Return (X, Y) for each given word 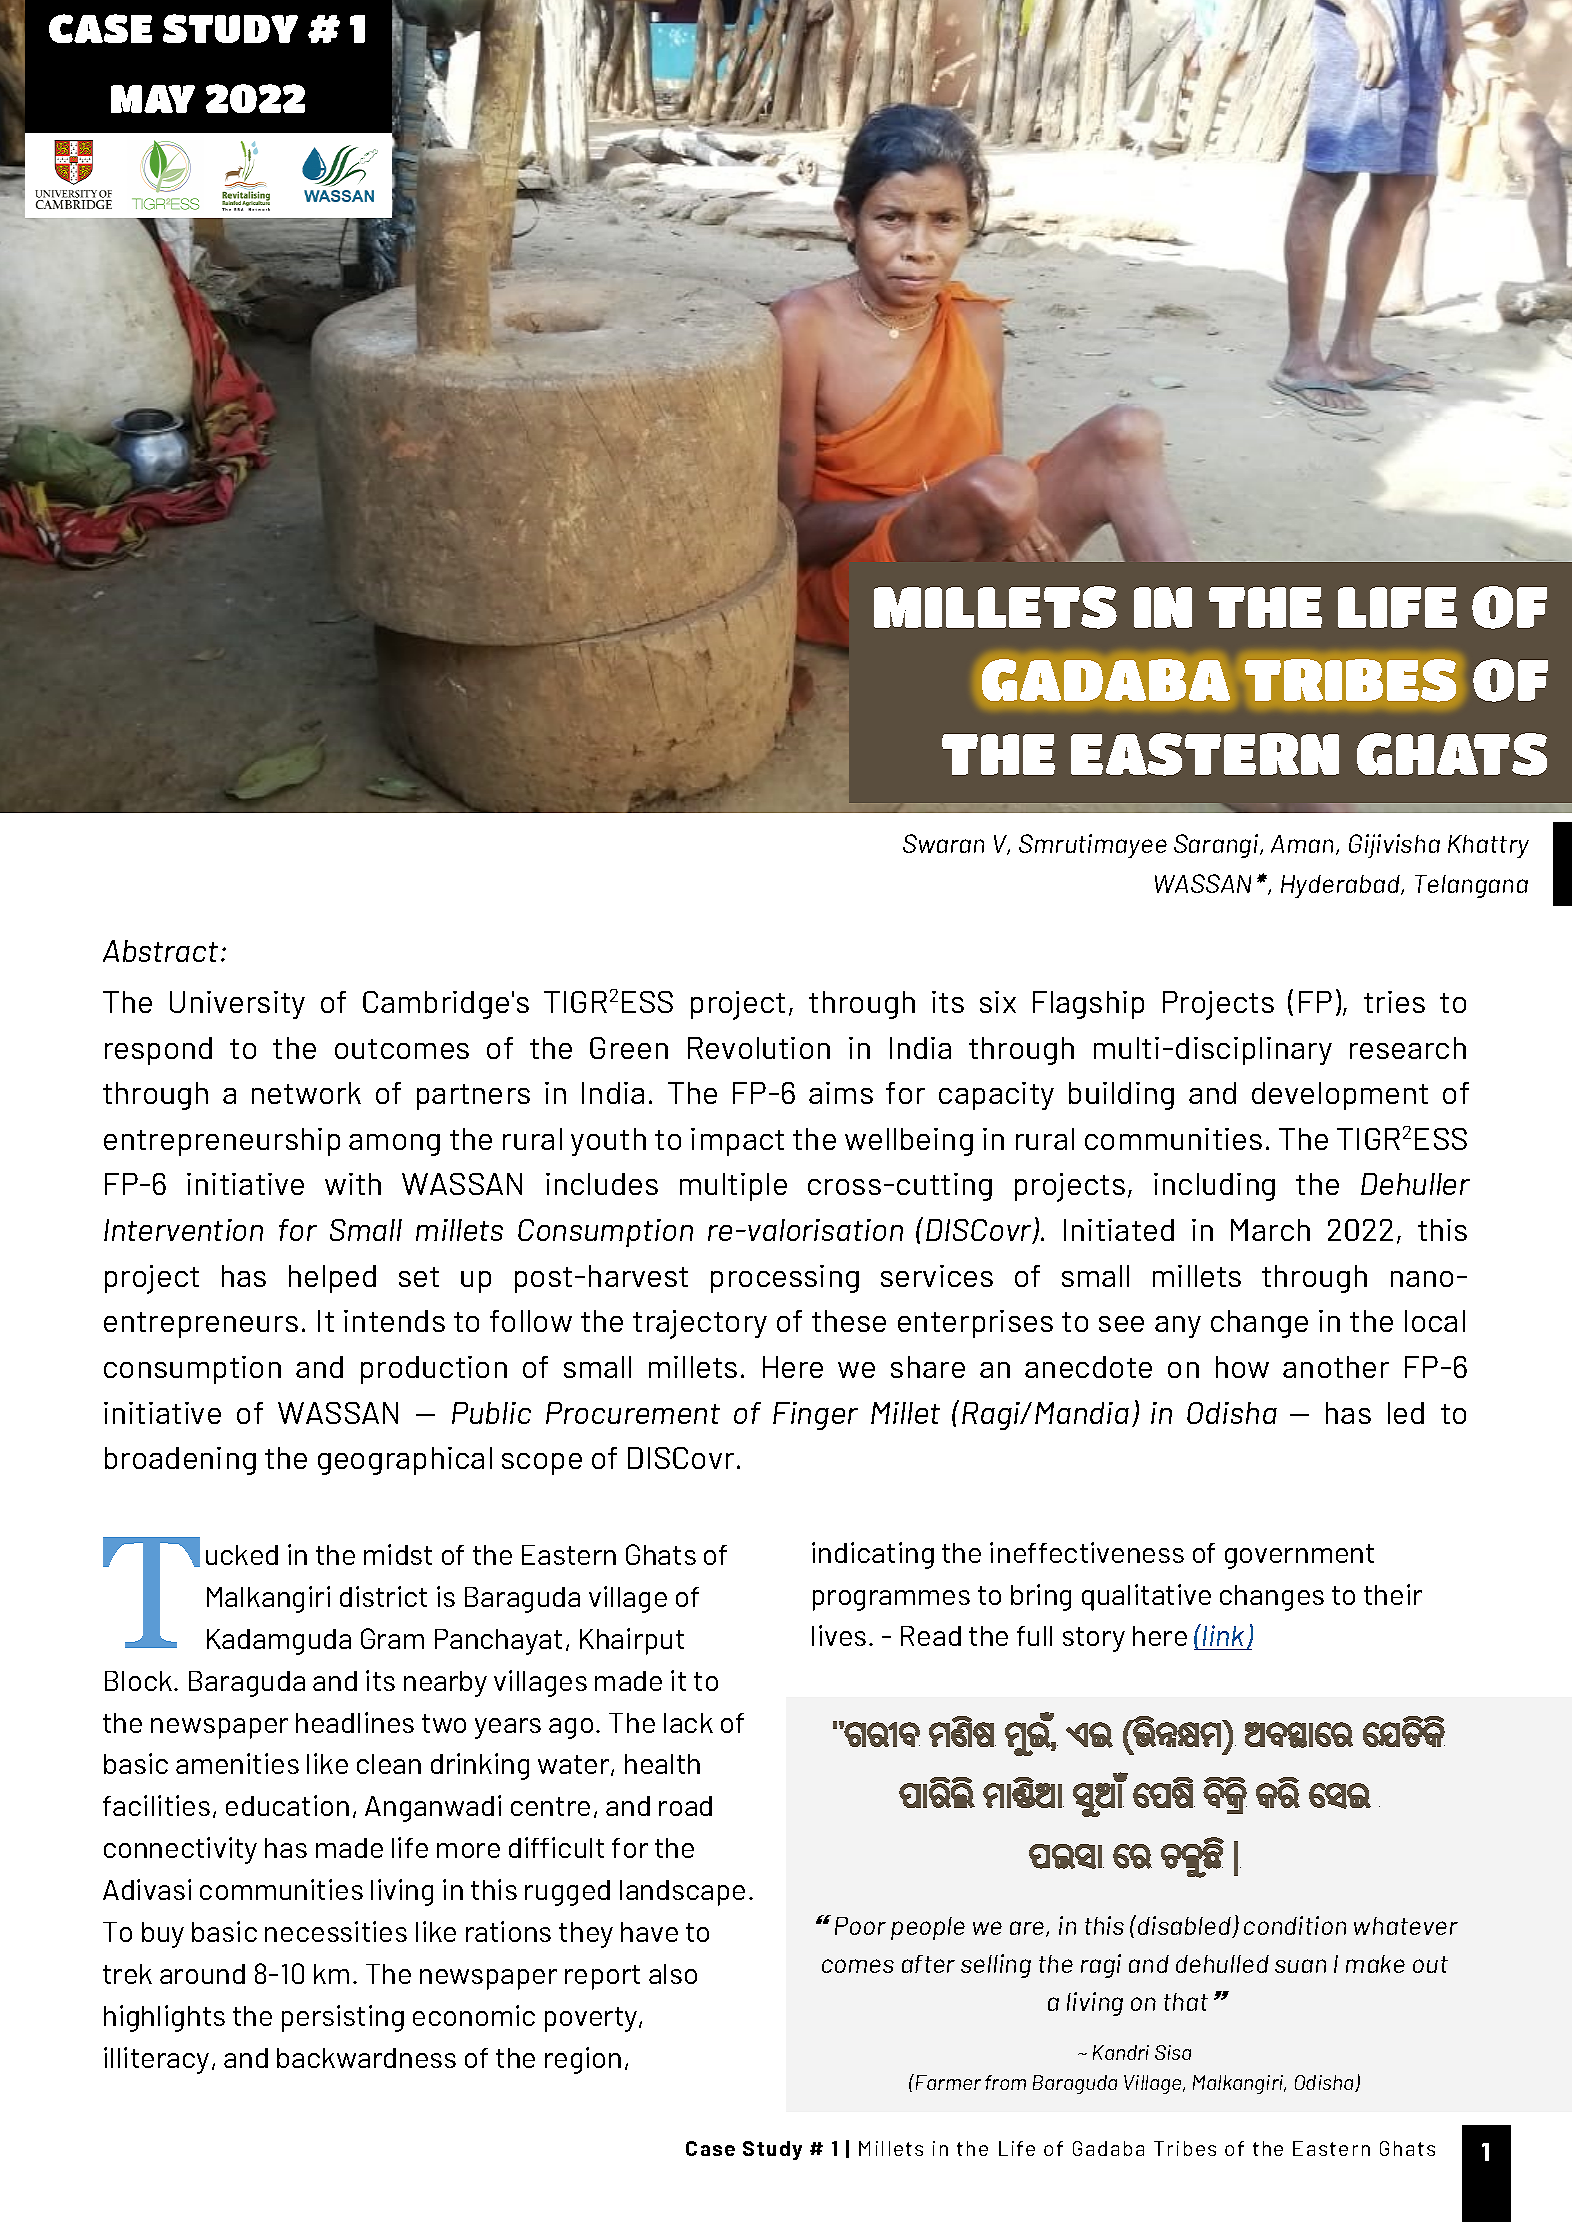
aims (841, 1093)
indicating (873, 1555)
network (306, 1093)
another (1336, 1367)
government (1299, 1556)
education (287, 1805)
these (849, 1321)
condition (1295, 1925)
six (998, 1002)
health (662, 1764)
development (1340, 1096)
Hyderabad (1341, 886)
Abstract (160, 951)
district (383, 1596)
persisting (343, 2018)
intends (394, 1321)
